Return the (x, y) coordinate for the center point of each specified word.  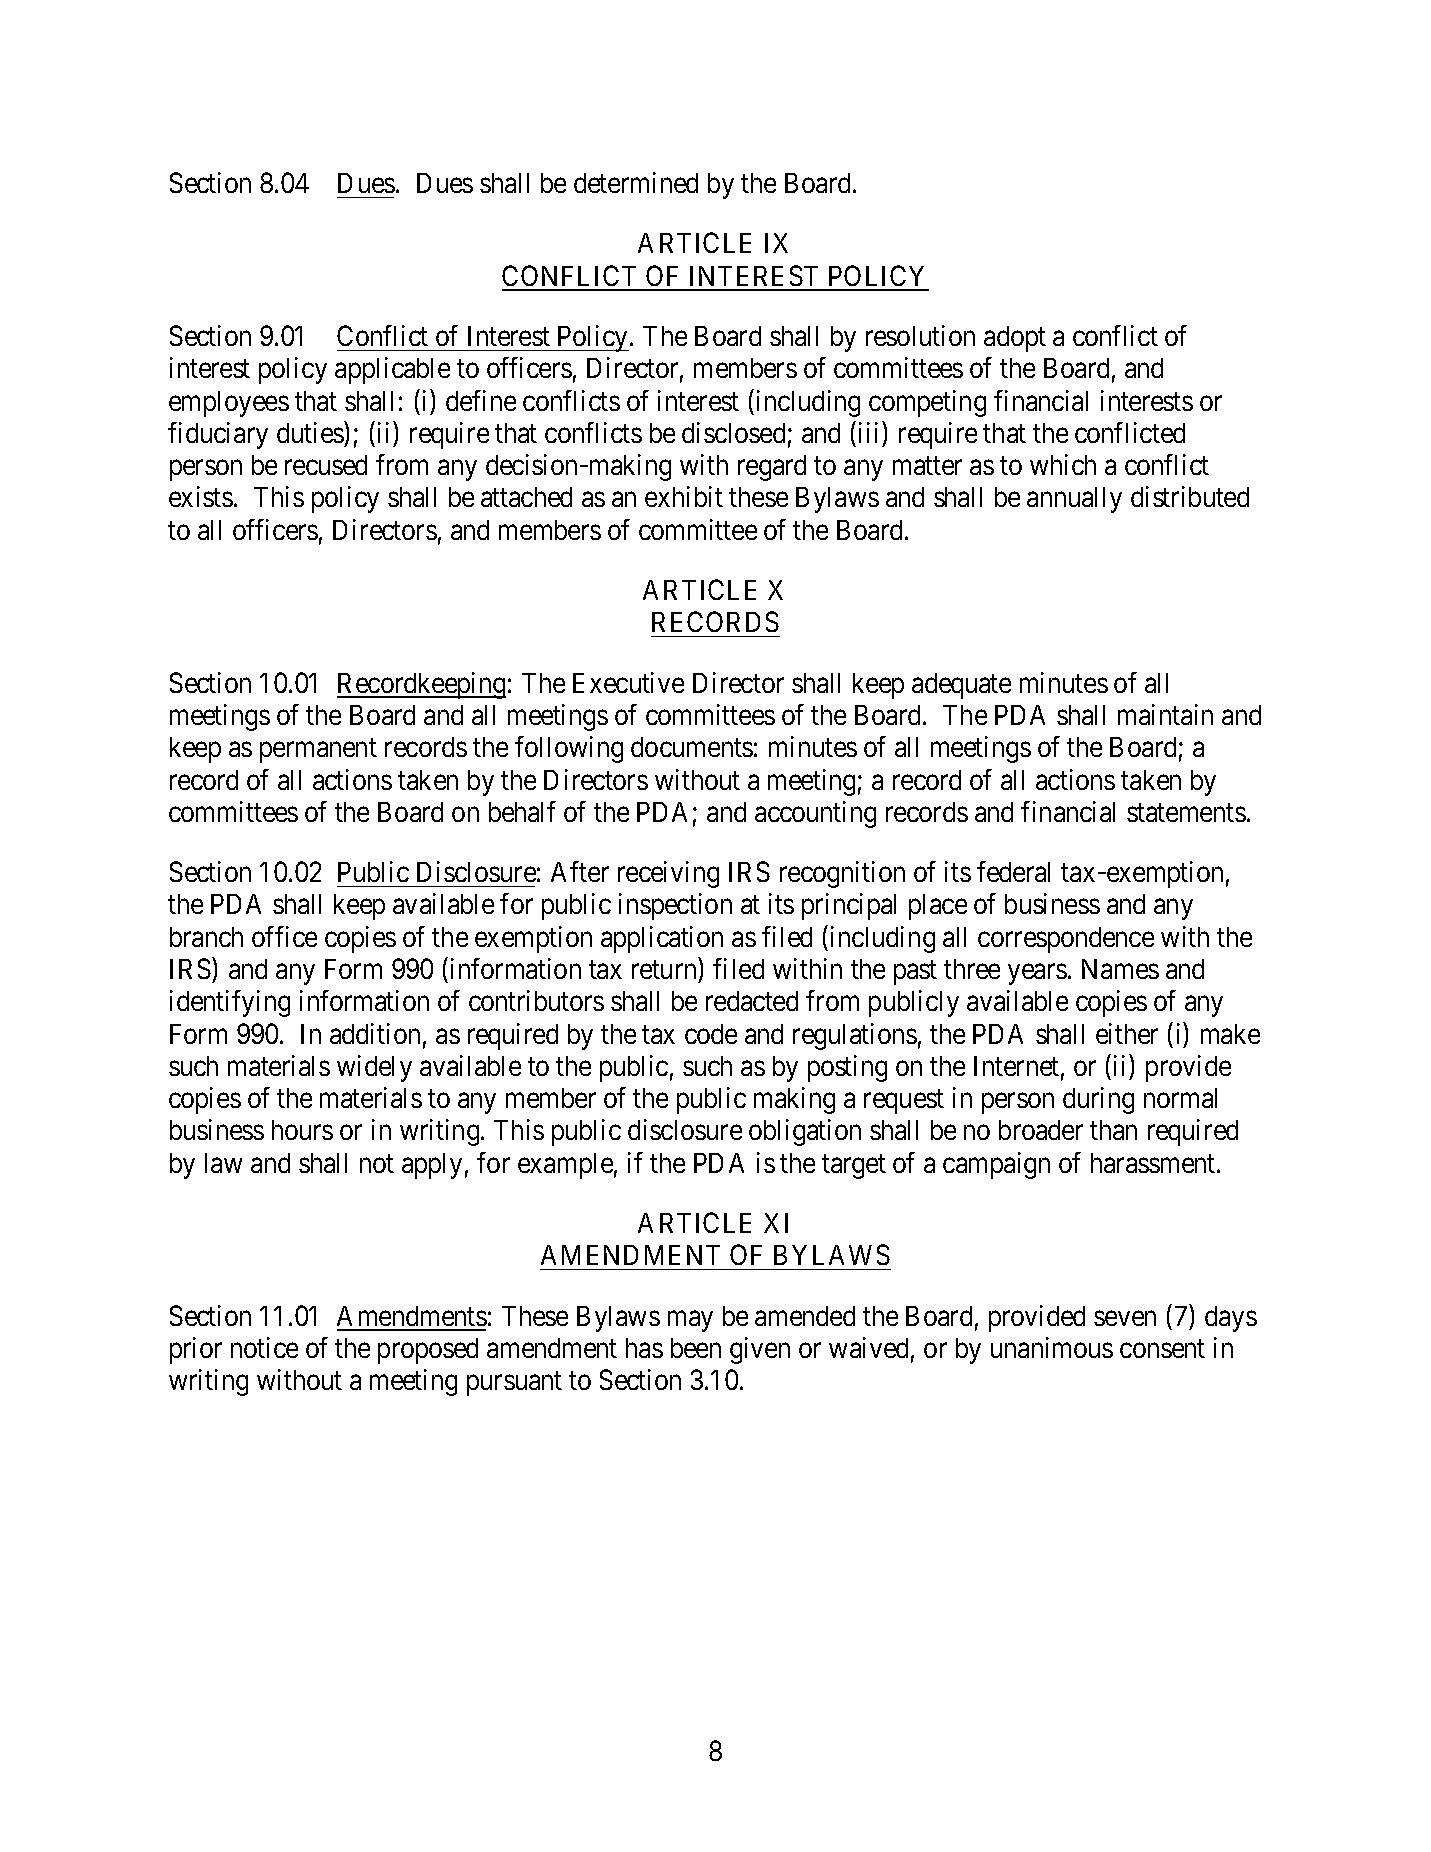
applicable (392, 370)
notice (264, 1347)
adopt (1015, 339)
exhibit (684, 496)
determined (636, 182)
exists (201, 496)
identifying (230, 1003)
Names (1120, 969)
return (664, 970)
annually (1074, 500)
